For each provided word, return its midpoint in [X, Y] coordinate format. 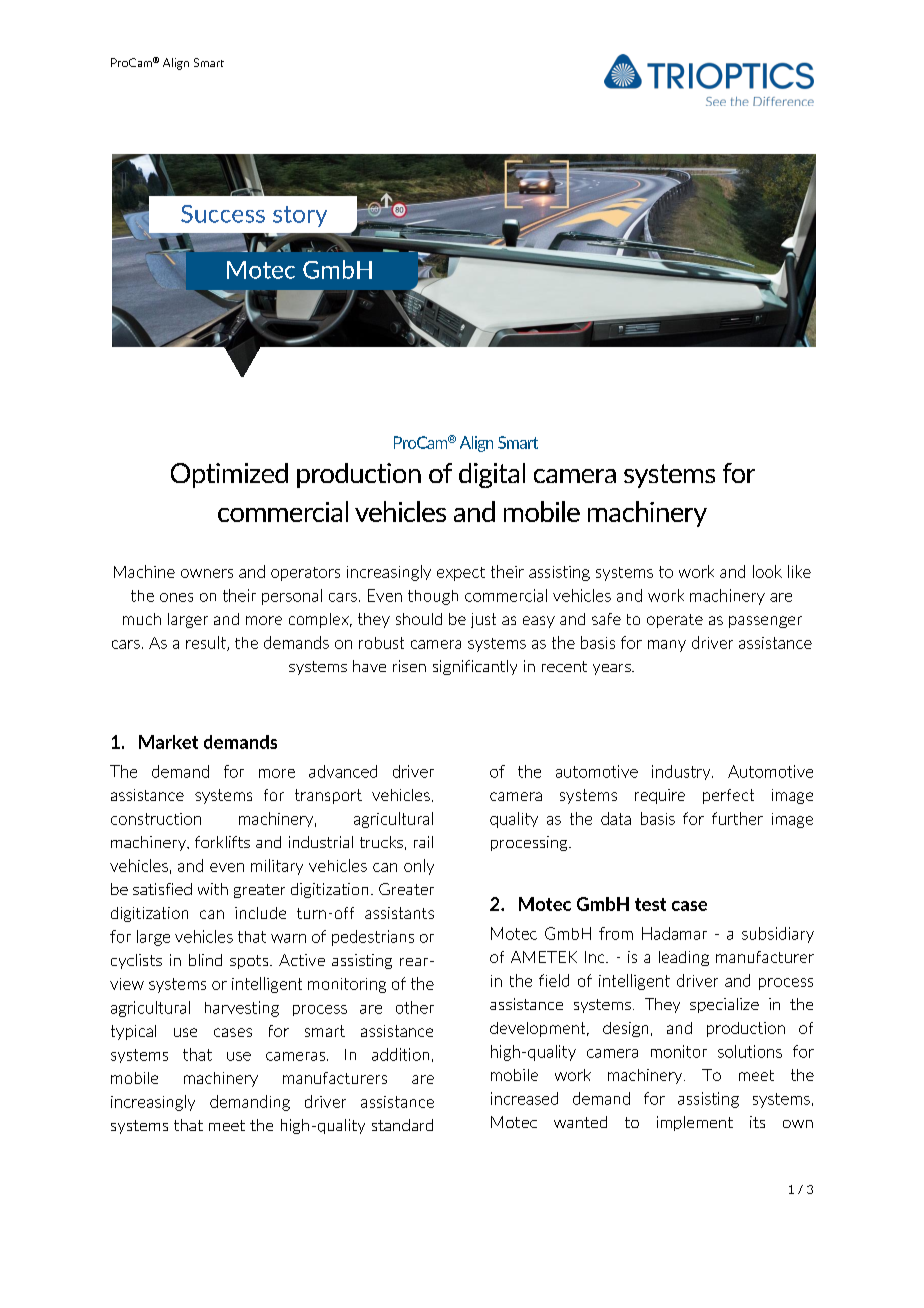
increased [524, 1098]
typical [133, 1032]
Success [223, 214]
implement [695, 1123]
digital [492, 475]
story [300, 216]
